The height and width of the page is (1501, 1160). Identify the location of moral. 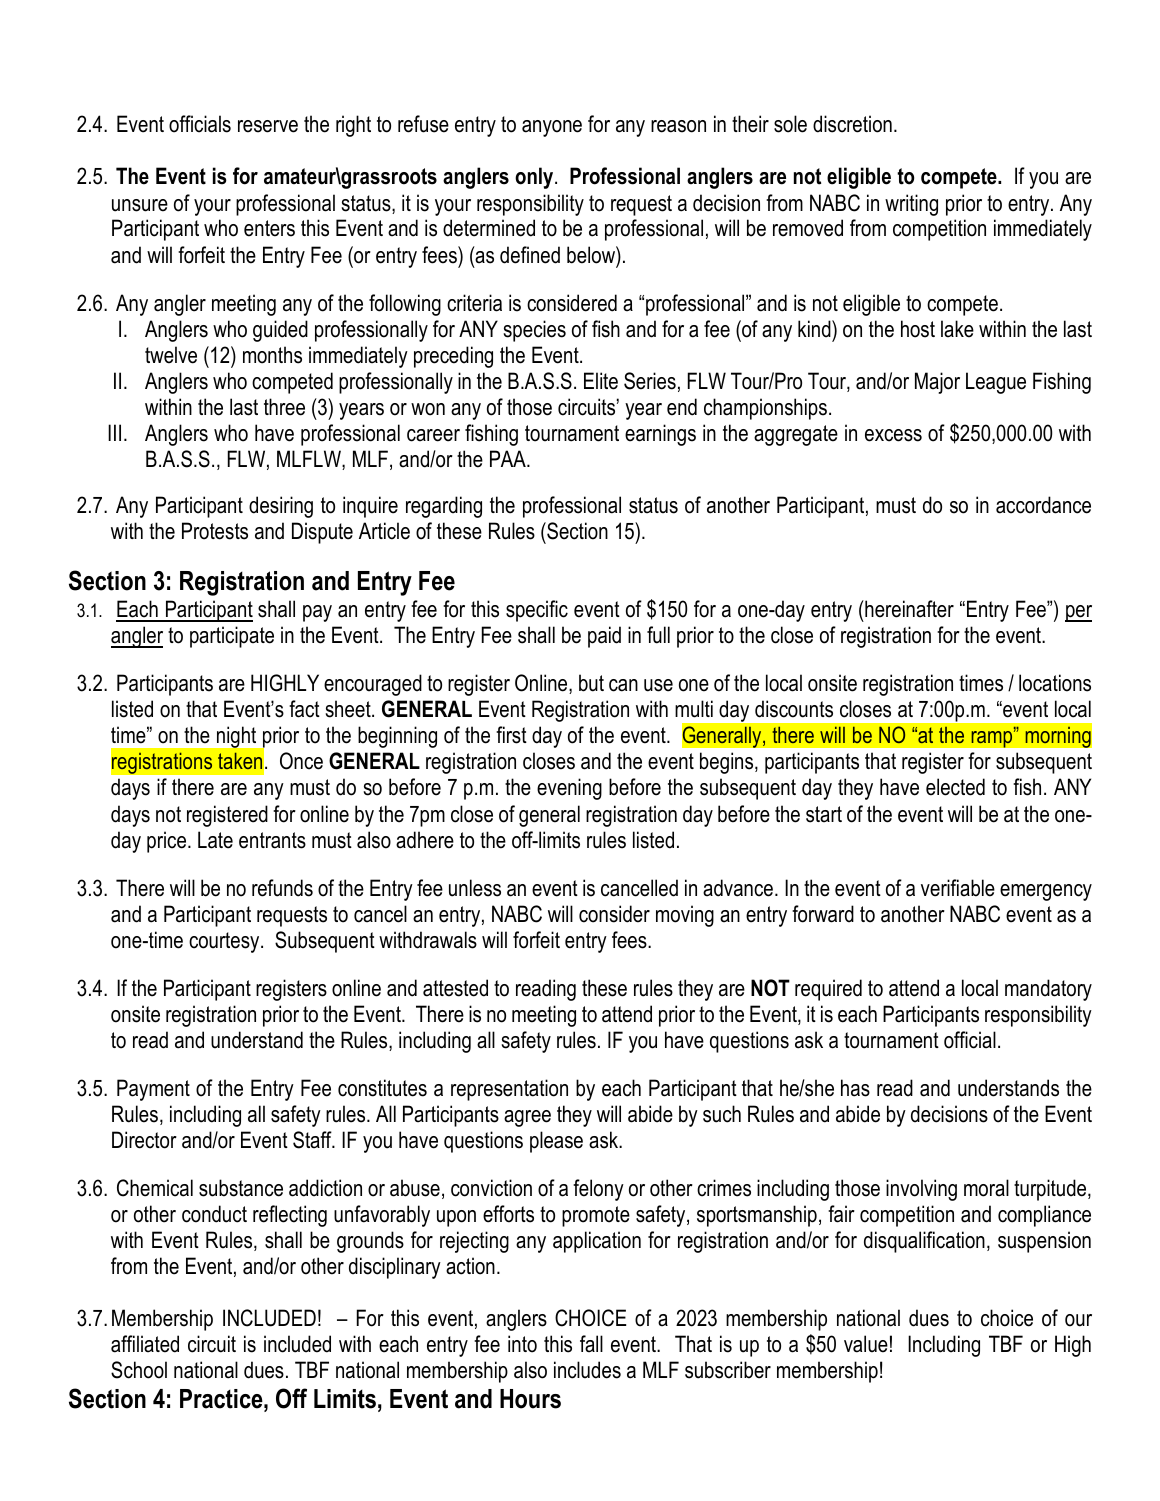
(986, 1188).
